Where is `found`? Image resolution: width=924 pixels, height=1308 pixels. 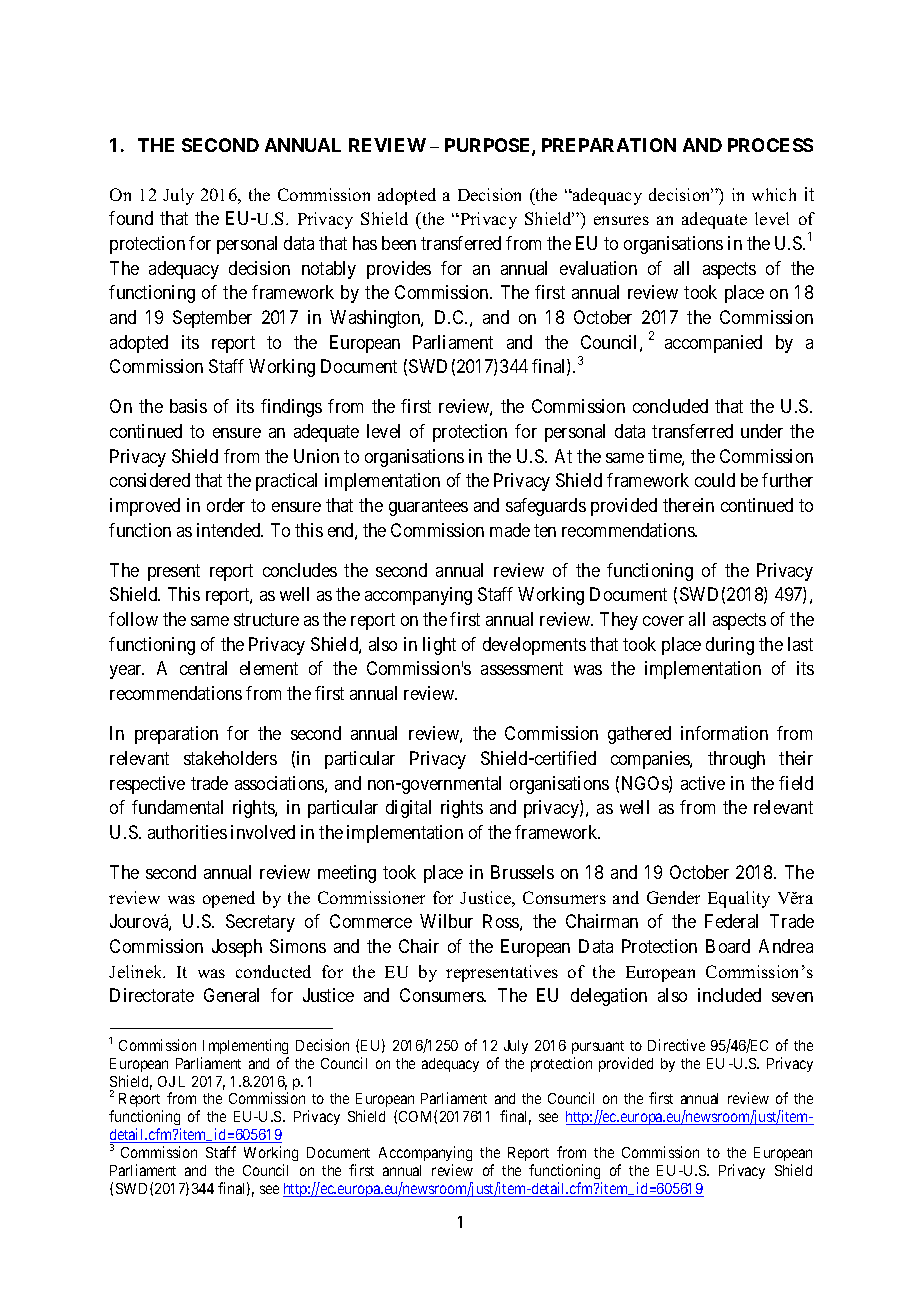 found is located at coordinates (131, 218).
